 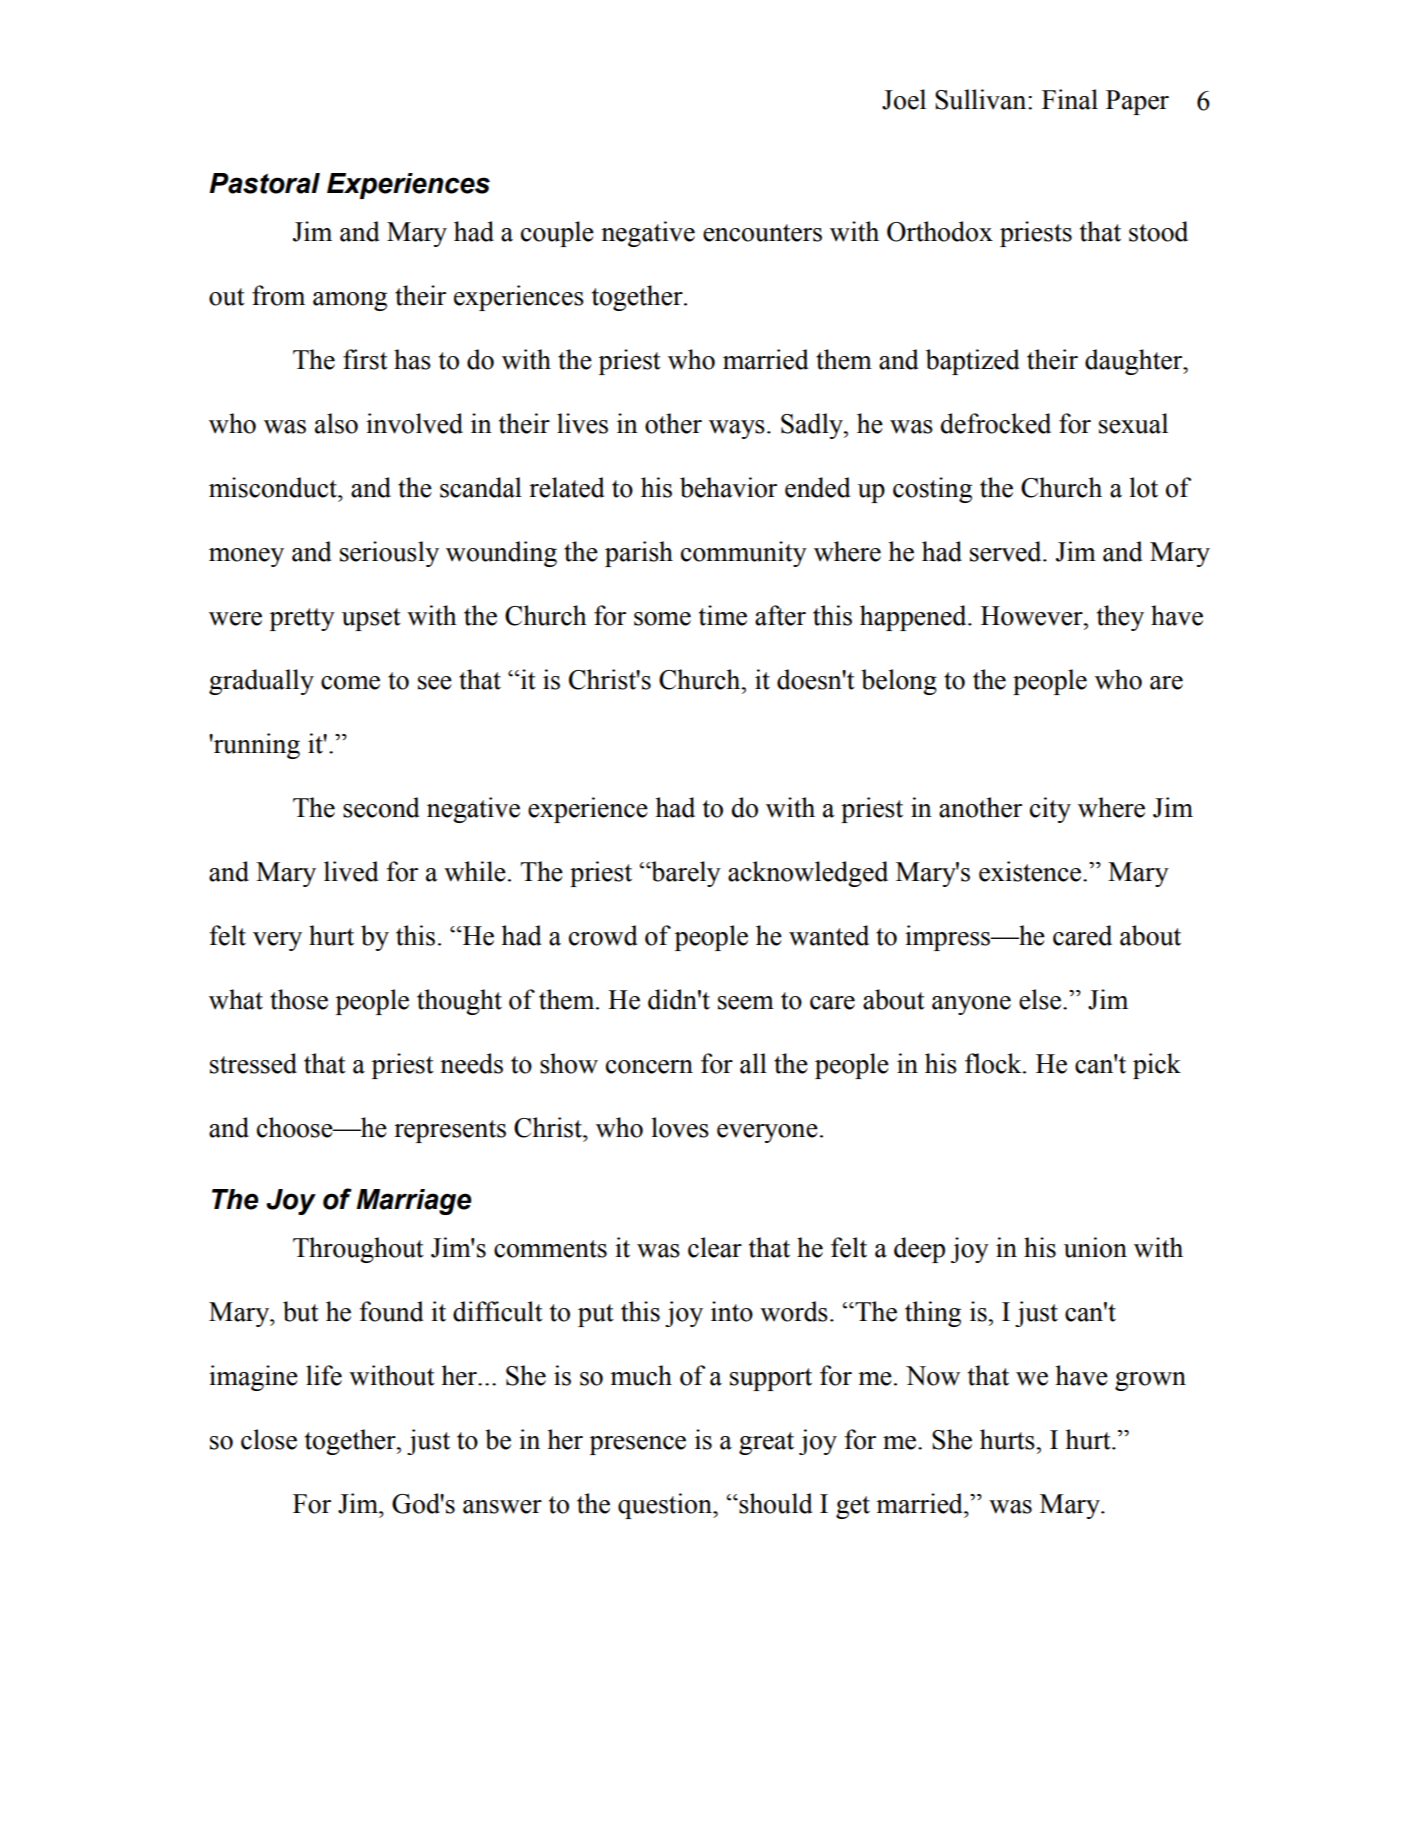 What do you see at coordinates (299, 999) in the page?
I see `those` at bounding box center [299, 999].
